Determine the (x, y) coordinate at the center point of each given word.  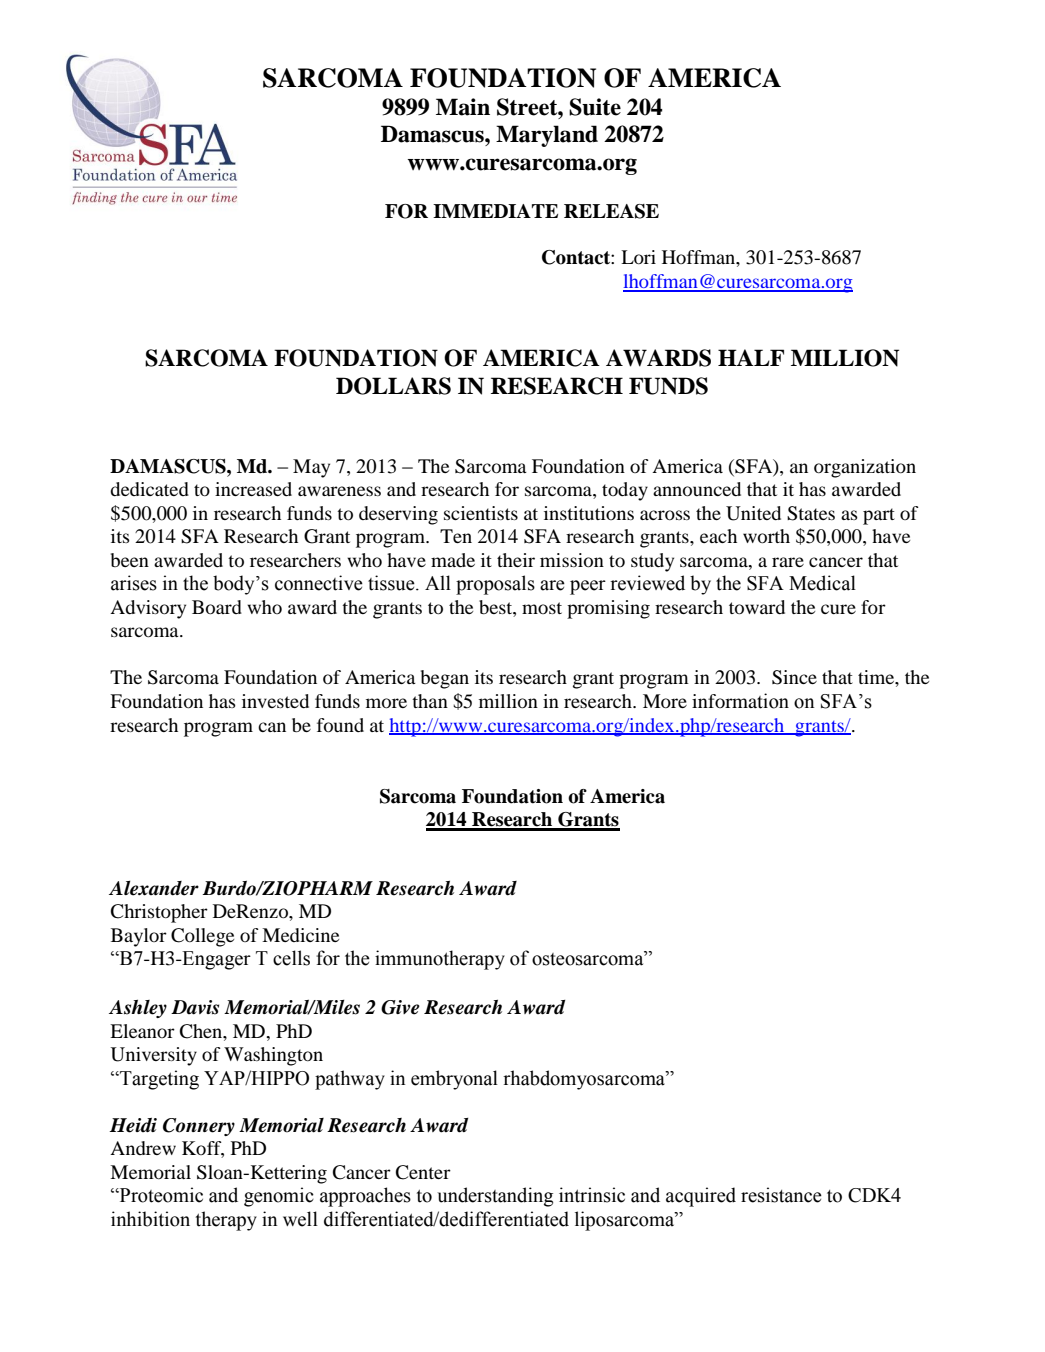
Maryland (547, 136)
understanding (495, 1197)
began (445, 679)
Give (400, 1007)
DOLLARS (393, 386)
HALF (751, 357)
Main (463, 107)
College (202, 937)
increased (253, 489)
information (740, 701)
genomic (279, 1197)
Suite (595, 107)
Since (794, 677)
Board (217, 607)
